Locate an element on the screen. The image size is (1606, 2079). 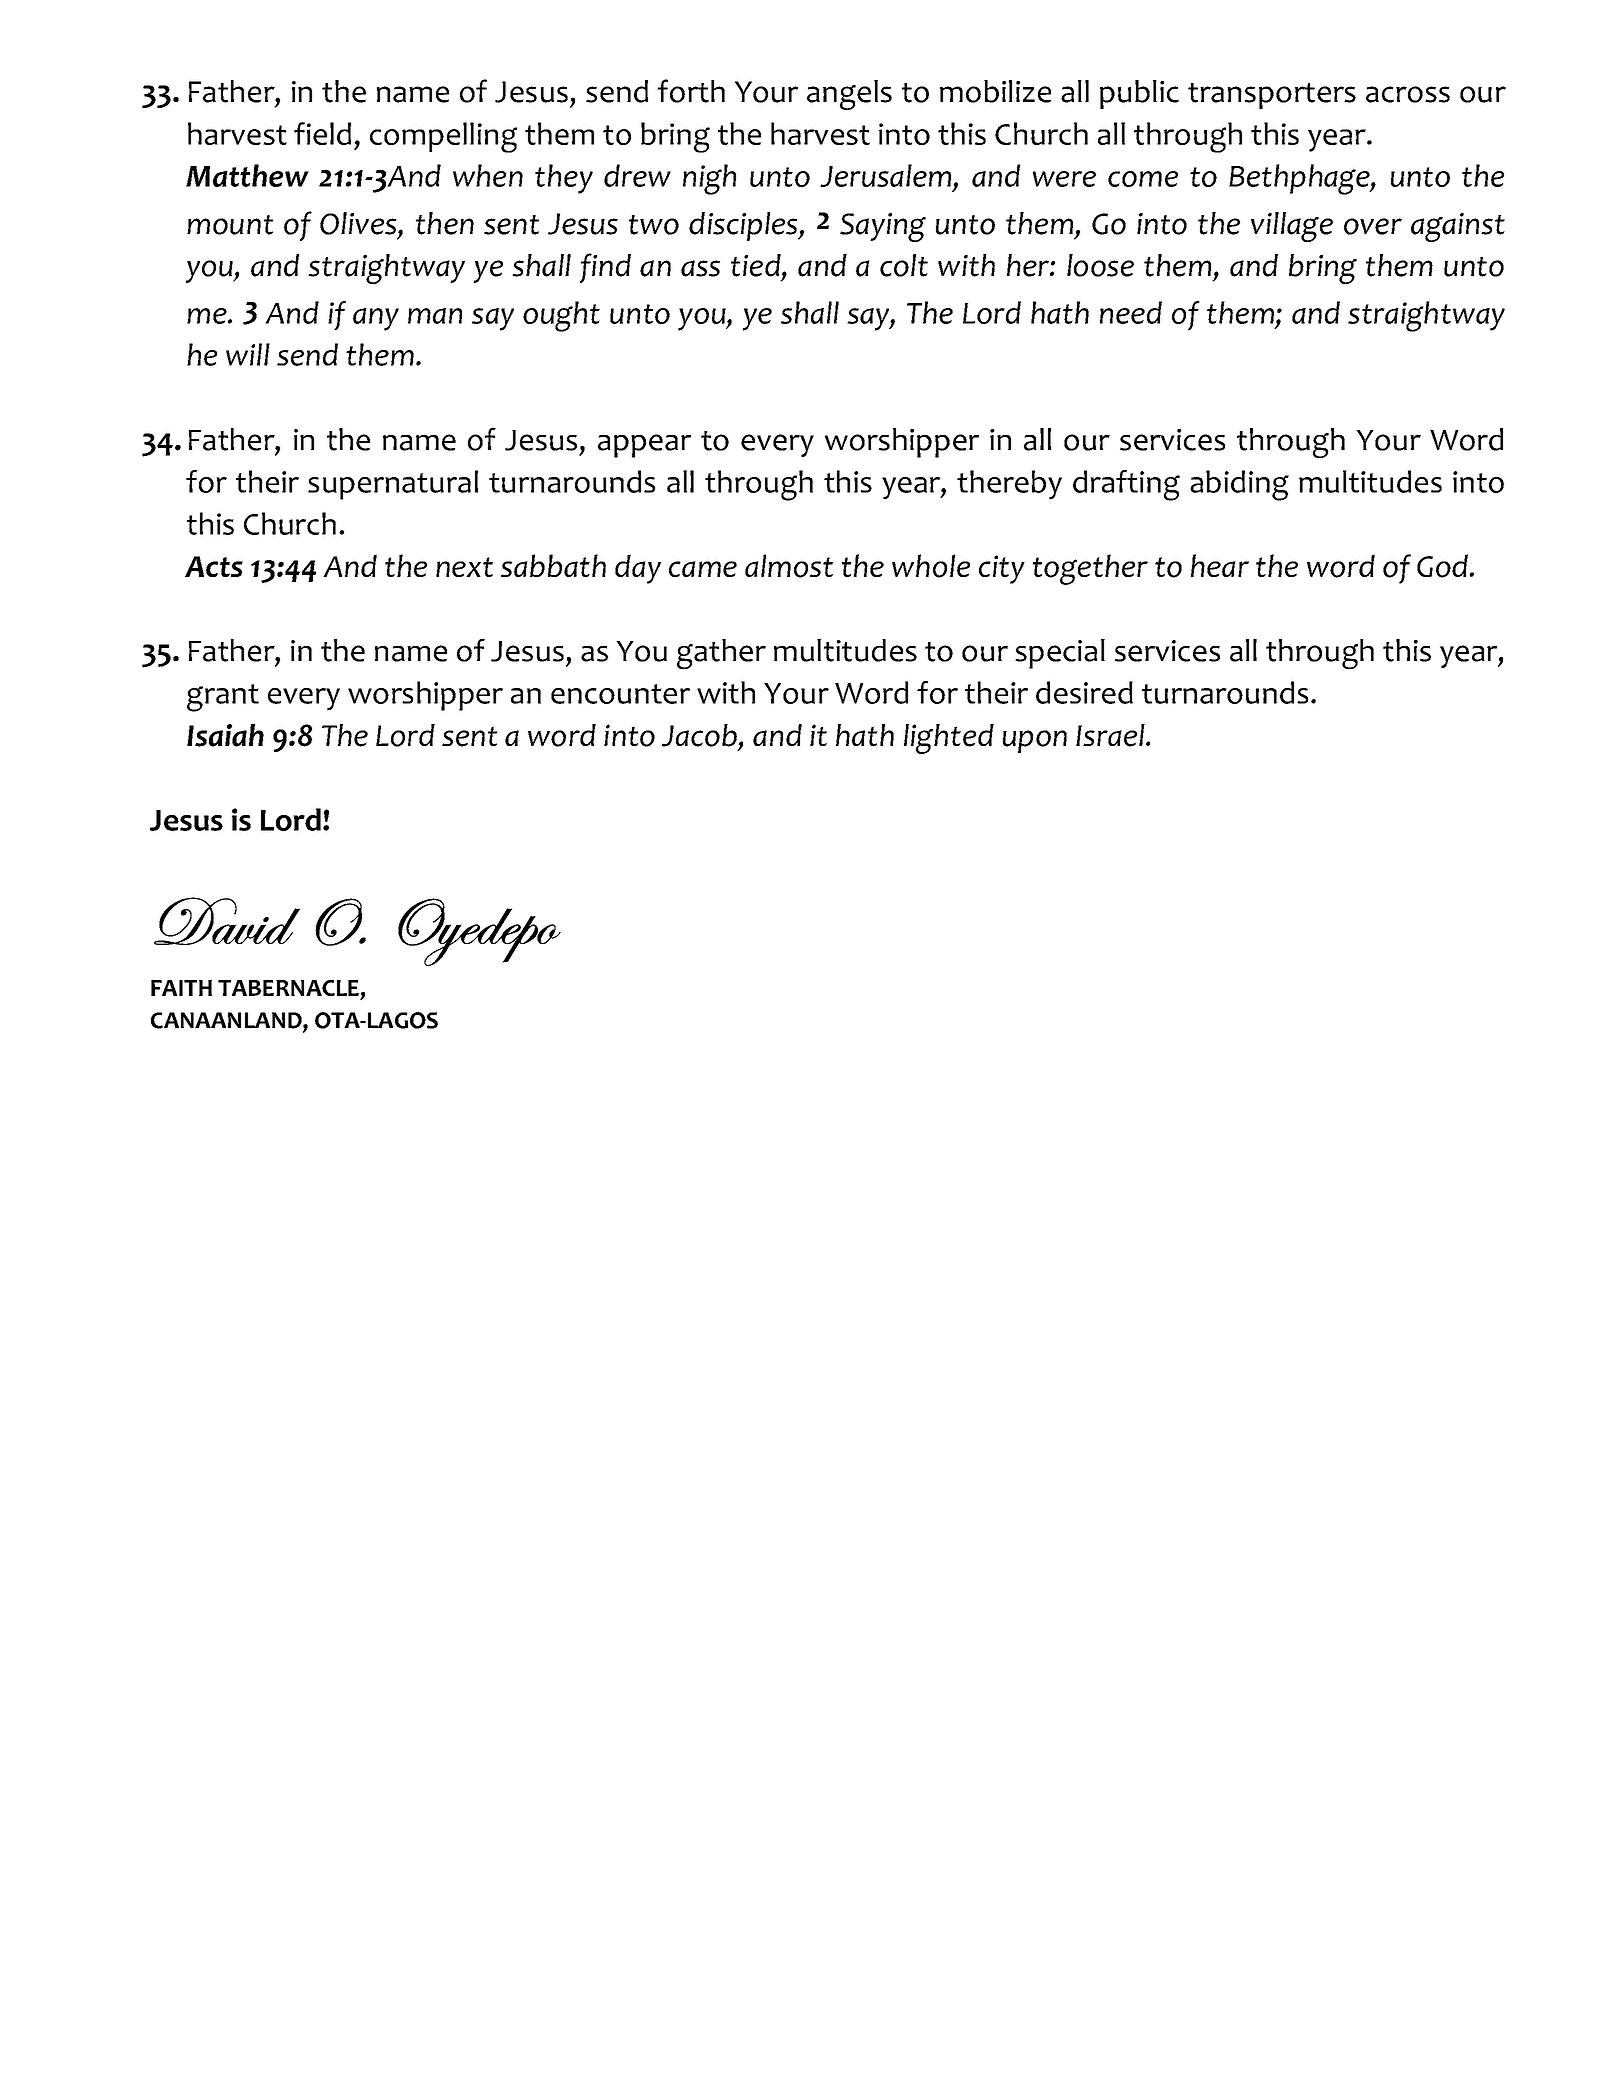
field is located at coordinates (322, 133).
